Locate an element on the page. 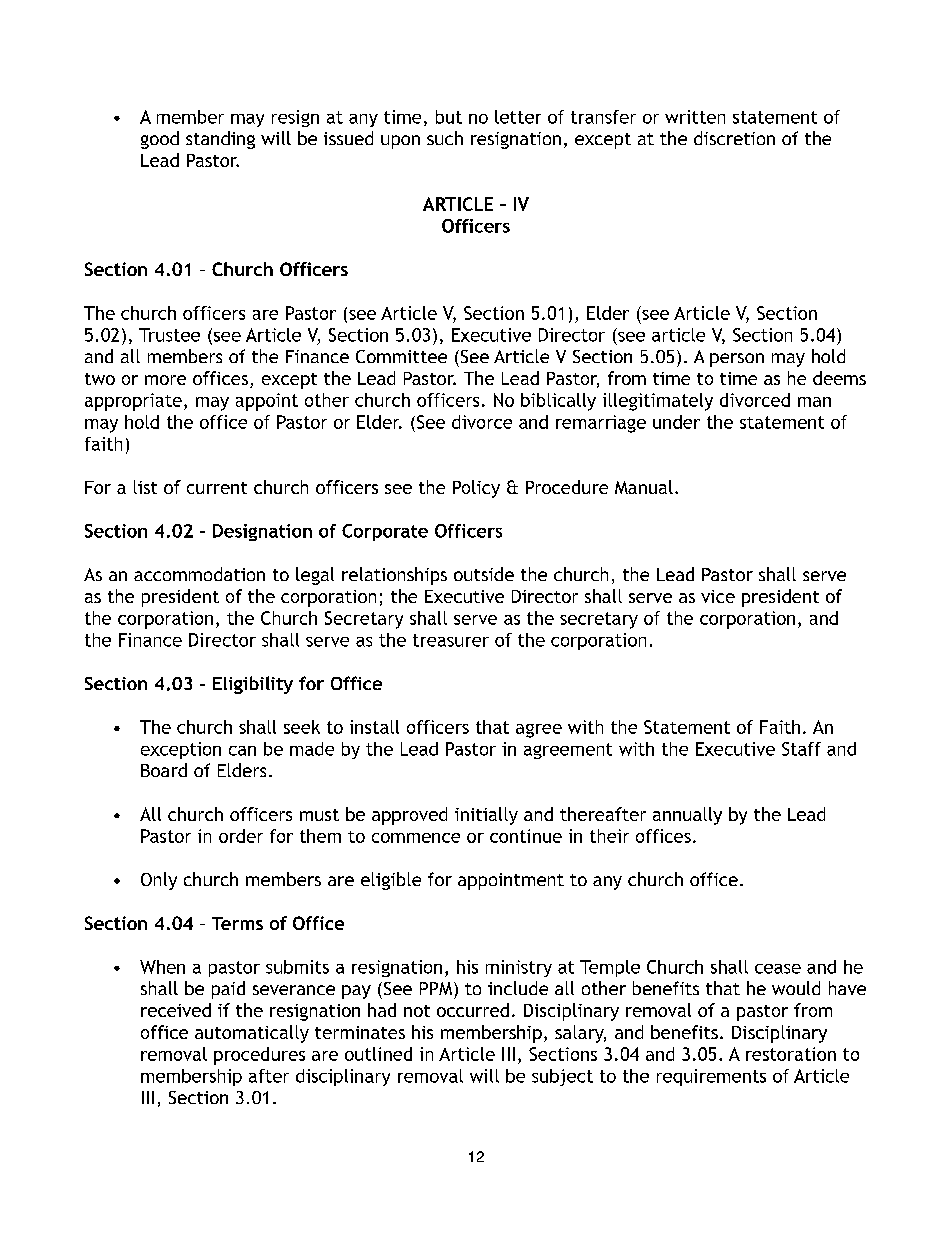 The height and width of the document is (1233, 952). Staff is located at coordinates (801, 749).
